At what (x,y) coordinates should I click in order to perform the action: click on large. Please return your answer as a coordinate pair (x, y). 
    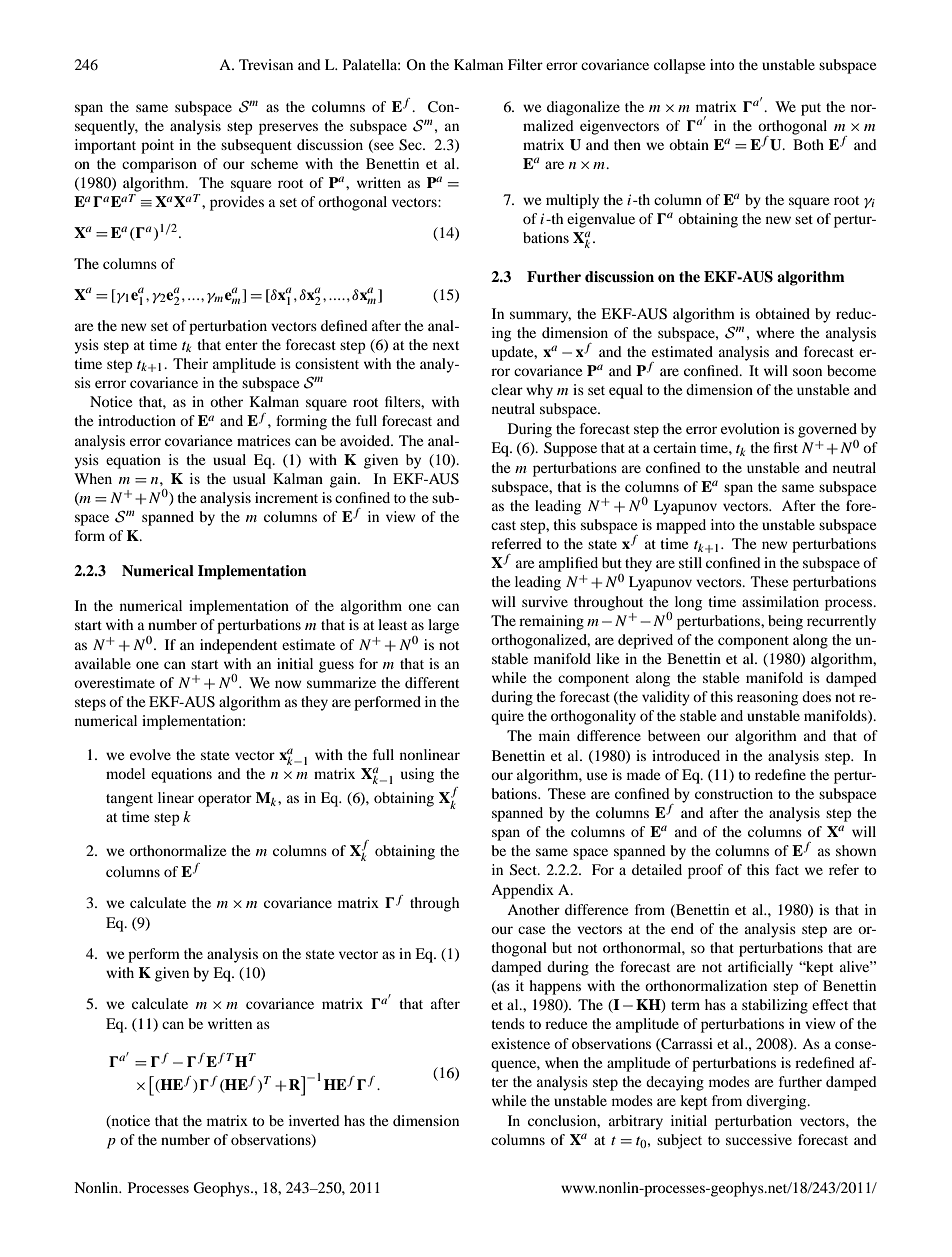
    Looking at the image, I should click on (443, 626).
